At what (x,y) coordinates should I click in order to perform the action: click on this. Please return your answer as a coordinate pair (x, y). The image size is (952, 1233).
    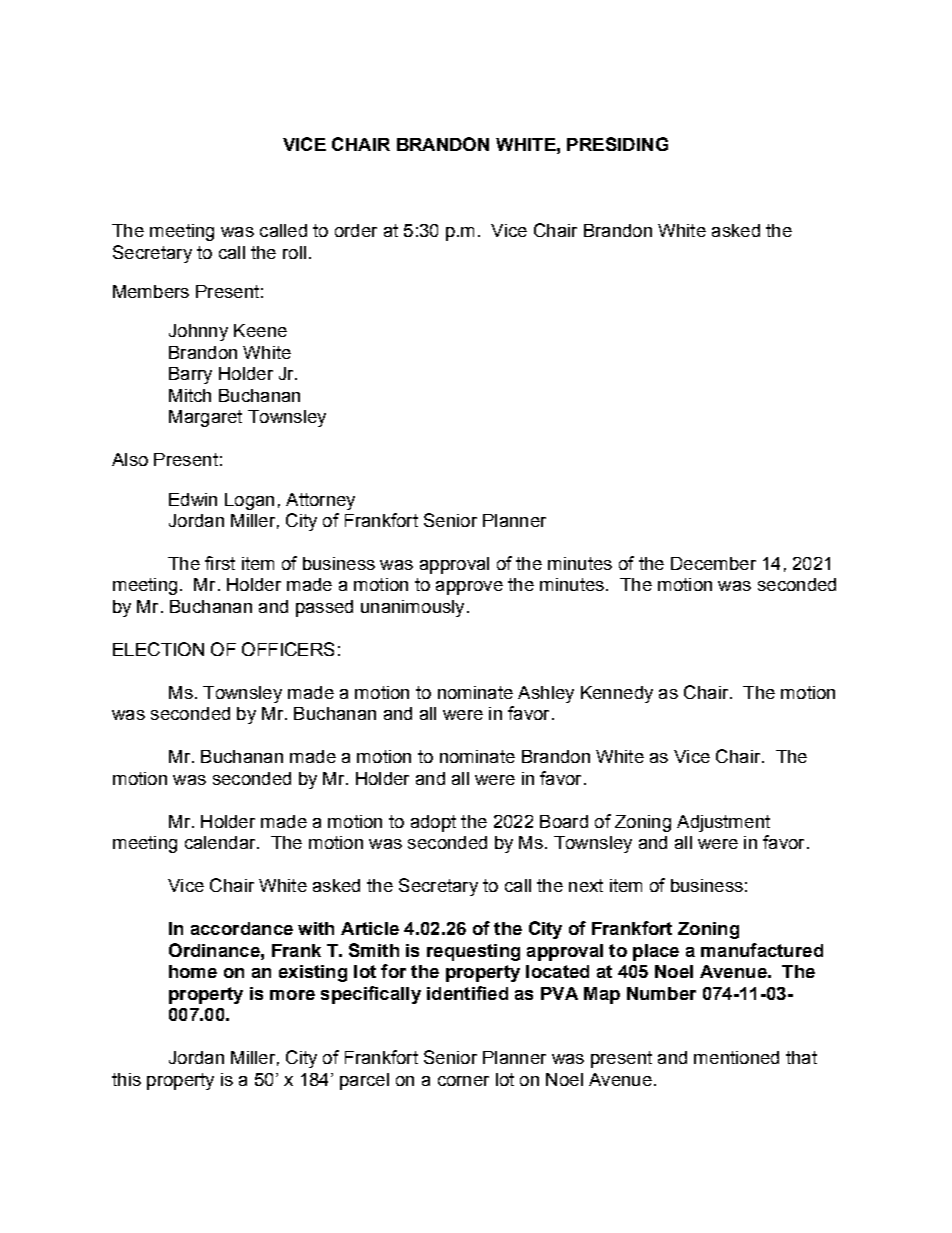
    Looking at the image, I should click on (126, 1079).
